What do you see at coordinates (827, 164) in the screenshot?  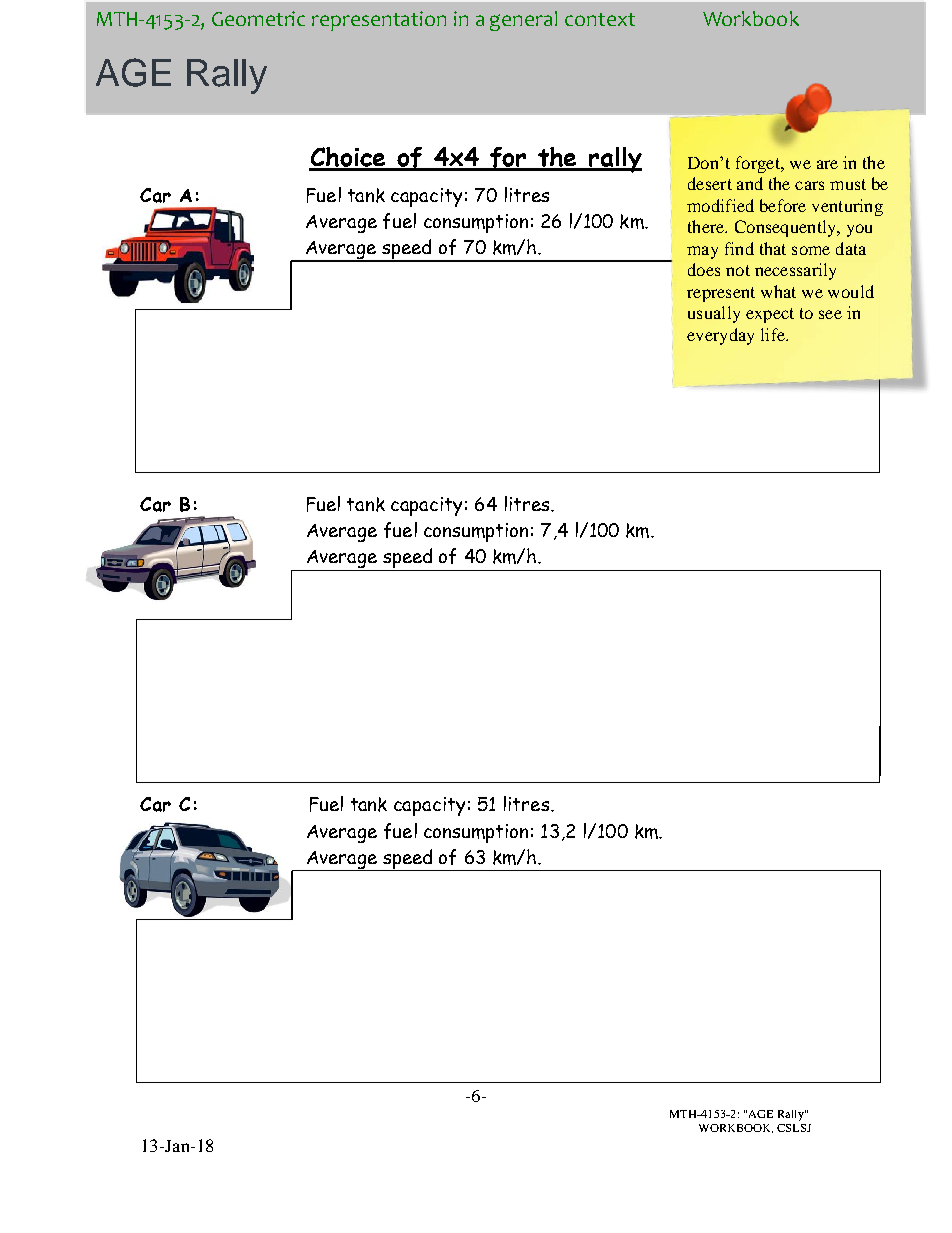 I see `are` at bounding box center [827, 164].
